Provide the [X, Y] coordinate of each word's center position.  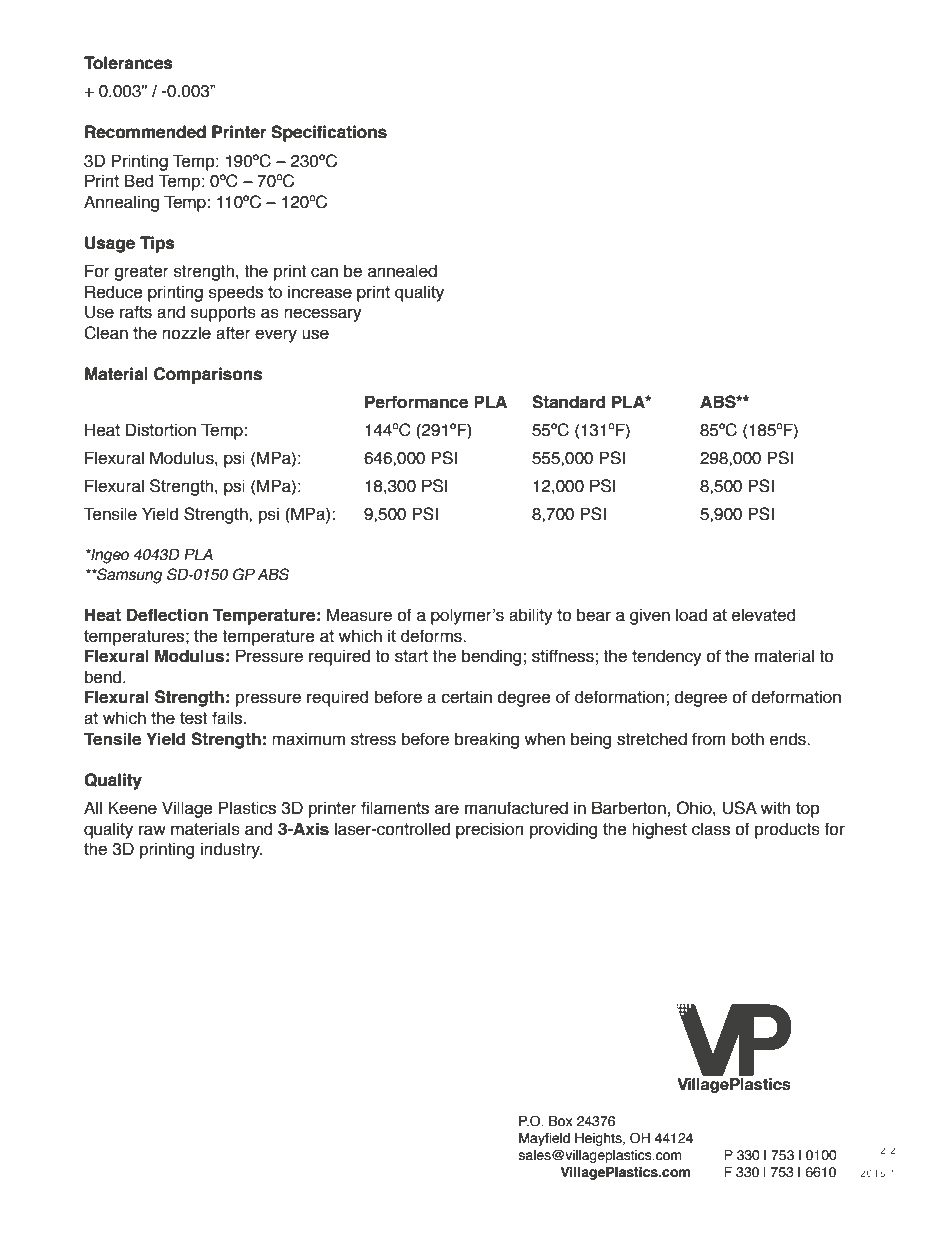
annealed [402, 271]
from [709, 739]
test [193, 718]
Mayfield [544, 1139]
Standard [569, 402]
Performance [416, 402]
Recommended [145, 132]
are [447, 809]
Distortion [161, 430]
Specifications [329, 133]
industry [231, 850]
